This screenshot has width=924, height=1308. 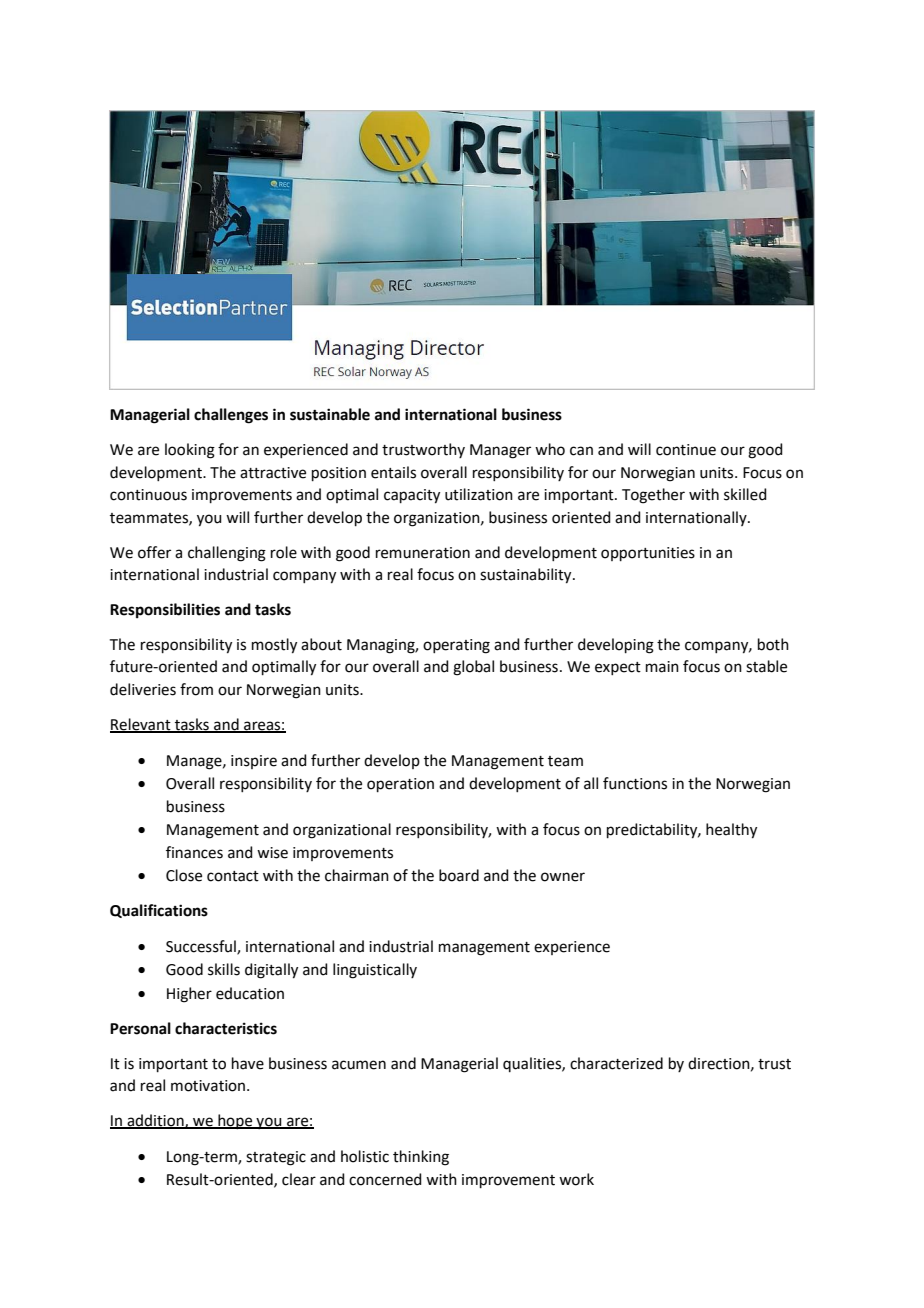 I want to click on continue, so click(x=686, y=450).
